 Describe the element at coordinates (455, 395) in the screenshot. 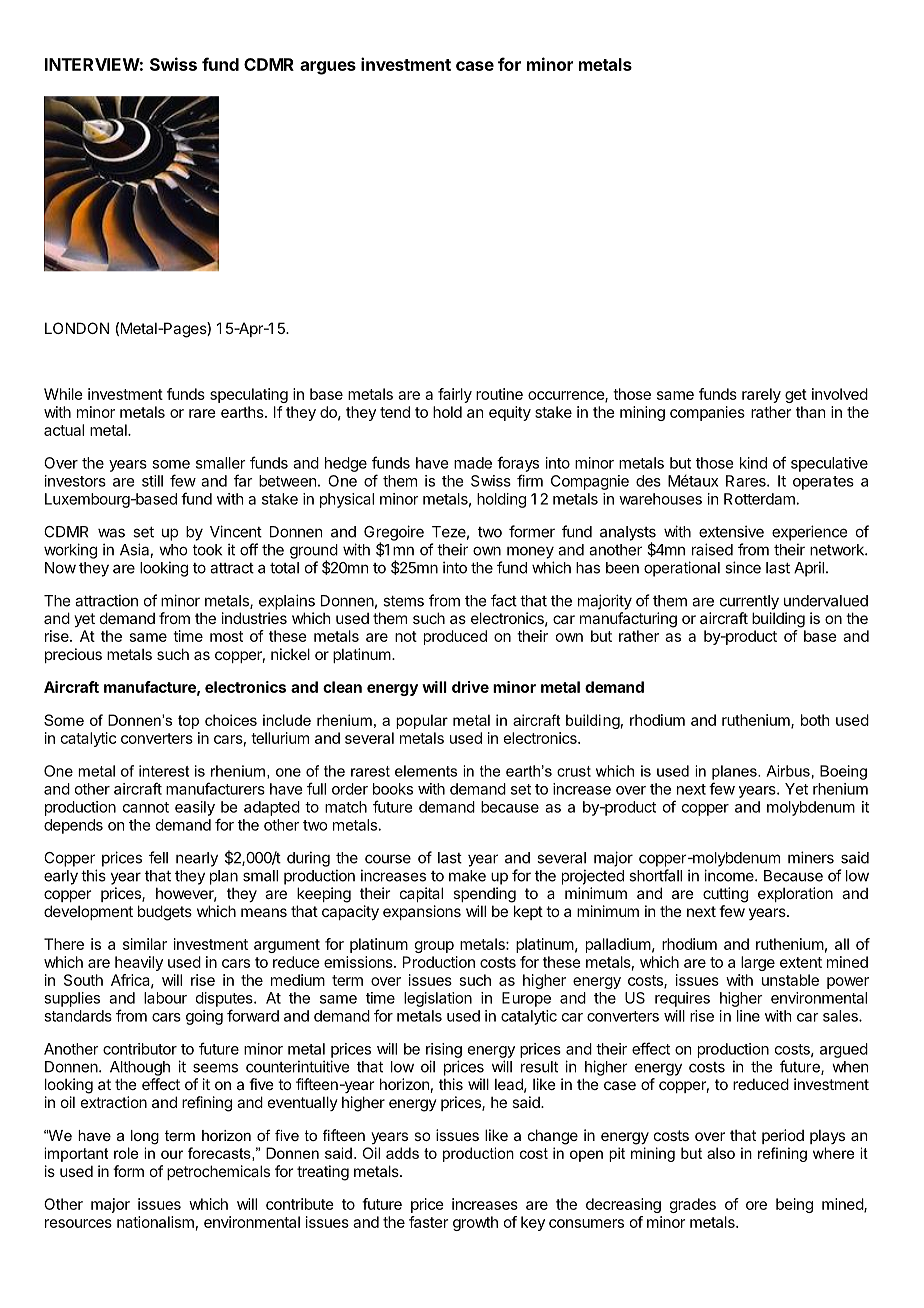

I see `fairly` at that location.
